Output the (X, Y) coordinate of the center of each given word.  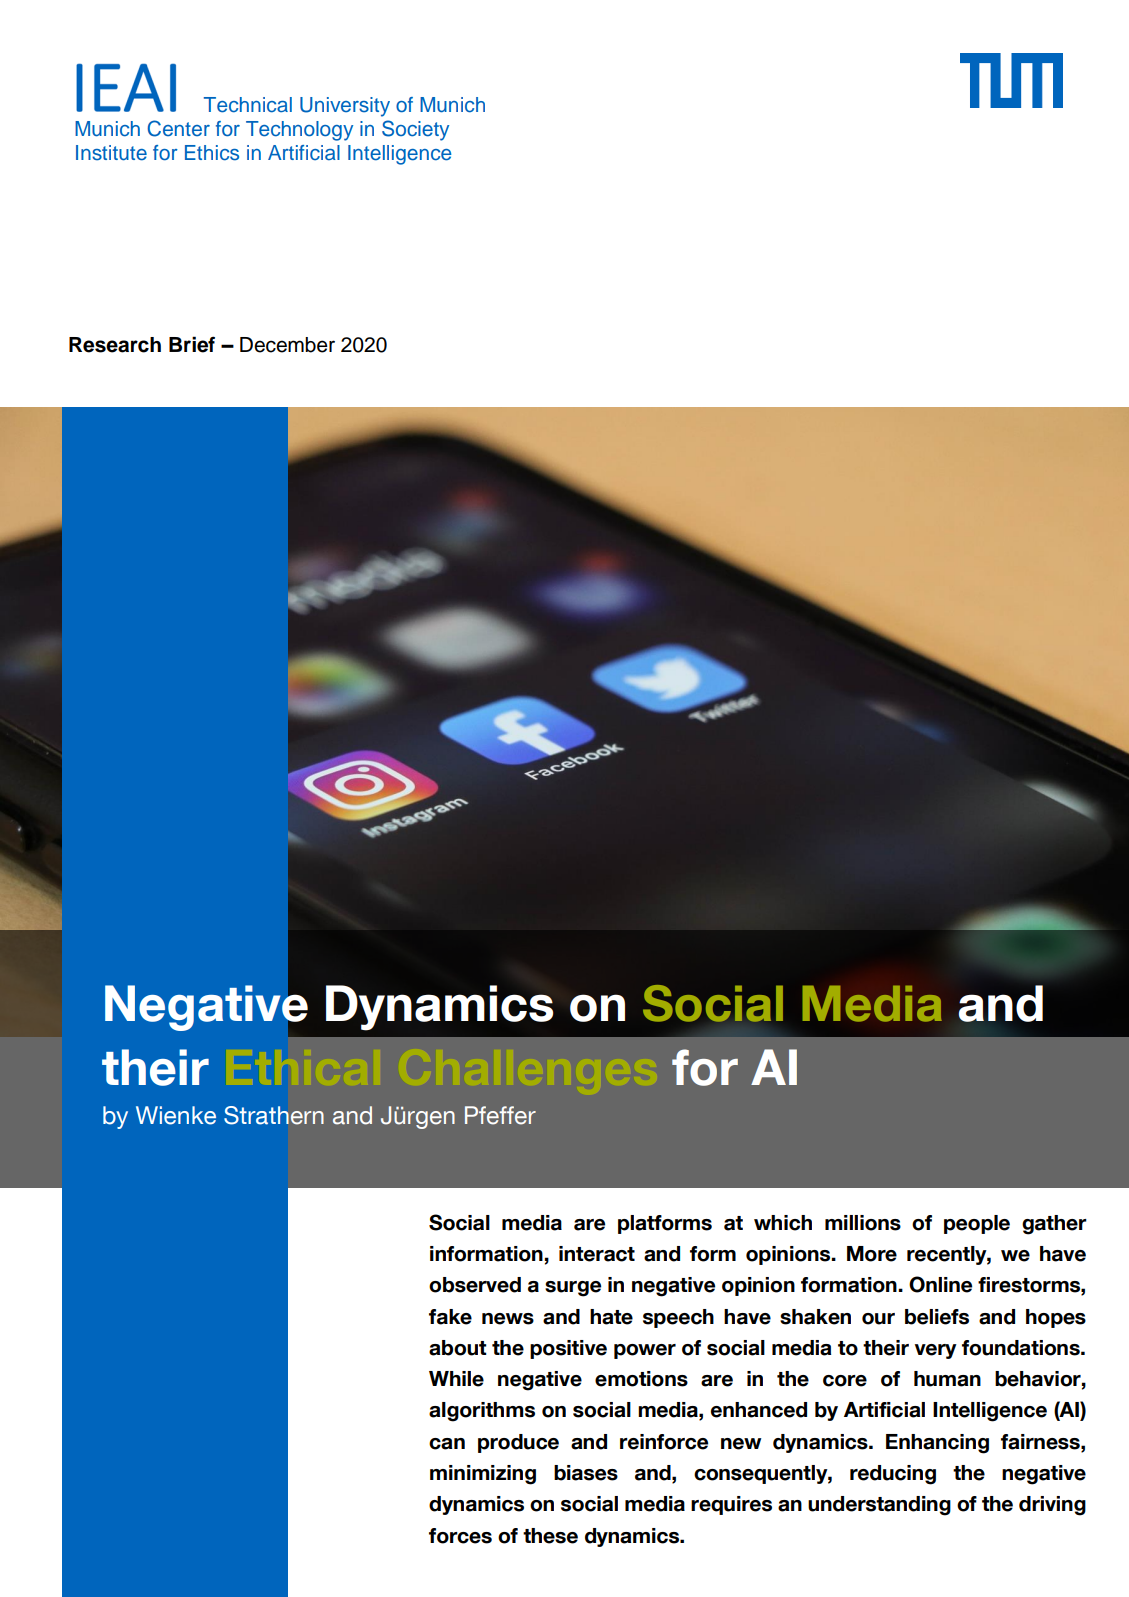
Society (415, 130)
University (345, 107)
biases (586, 1473)
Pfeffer (500, 1115)
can (447, 1444)
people (977, 1224)
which (783, 1223)
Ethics (212, 153)
